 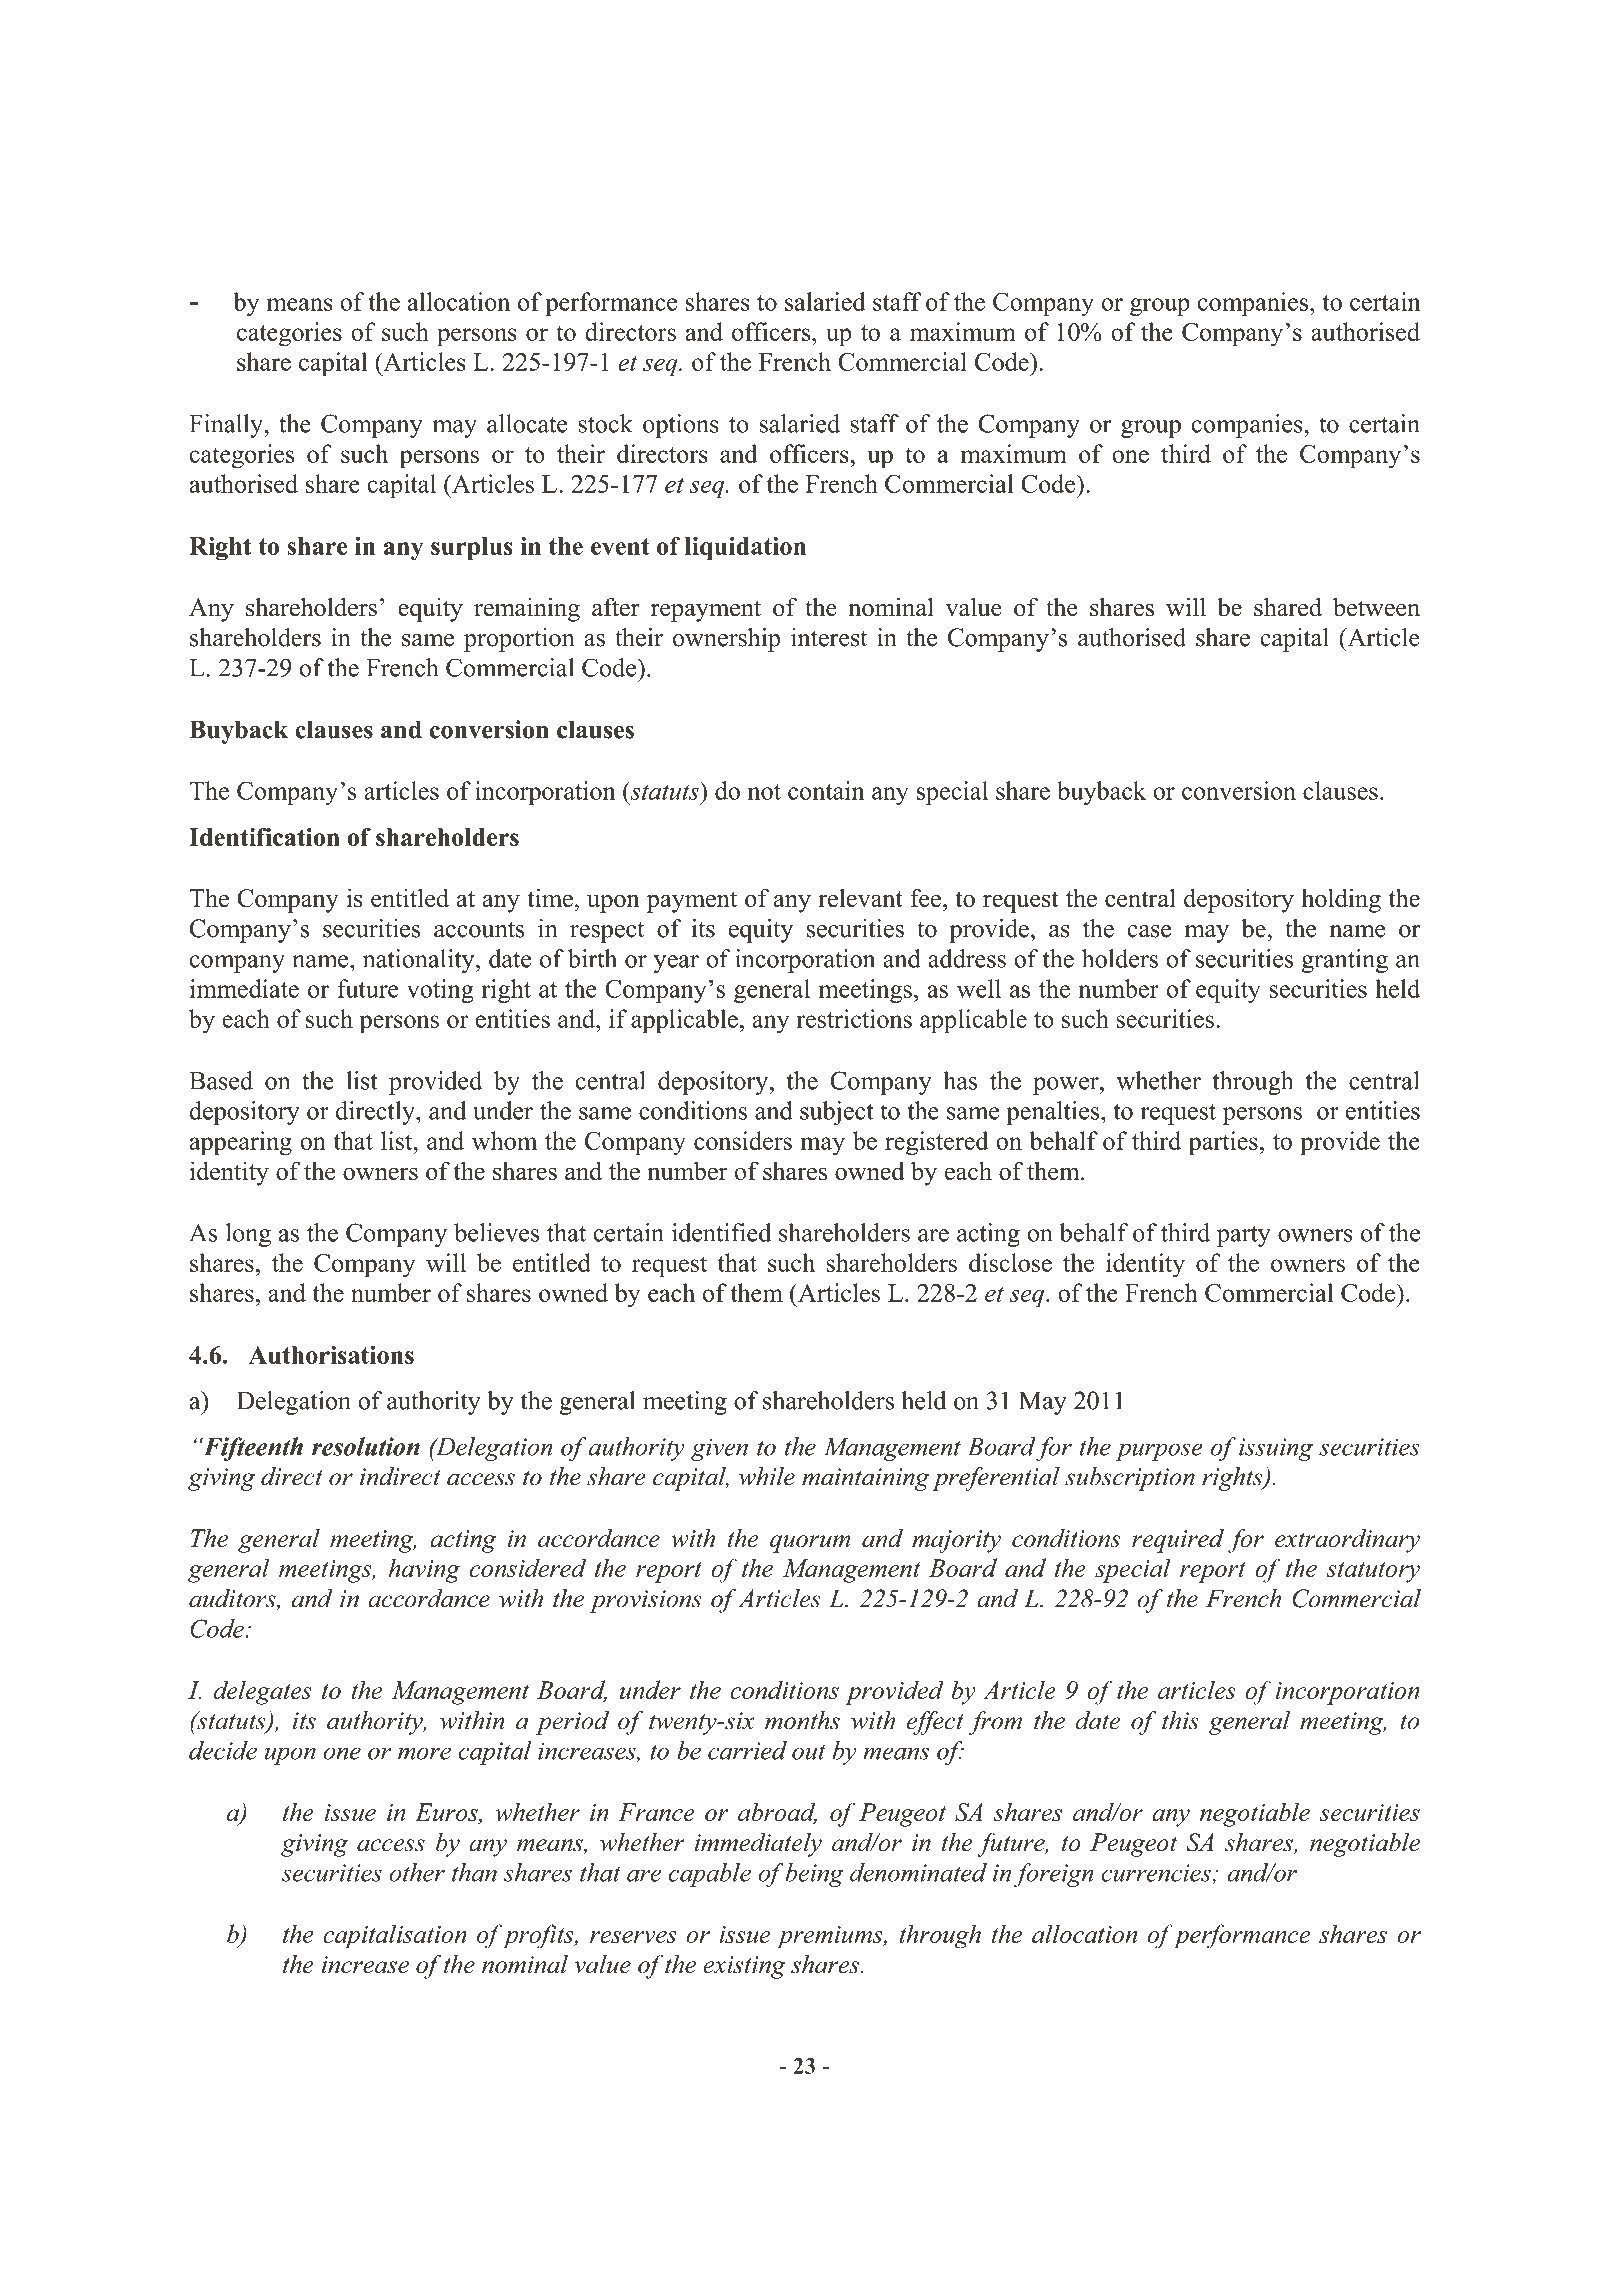 I want to click on between, so click(x=1376, y=607).
